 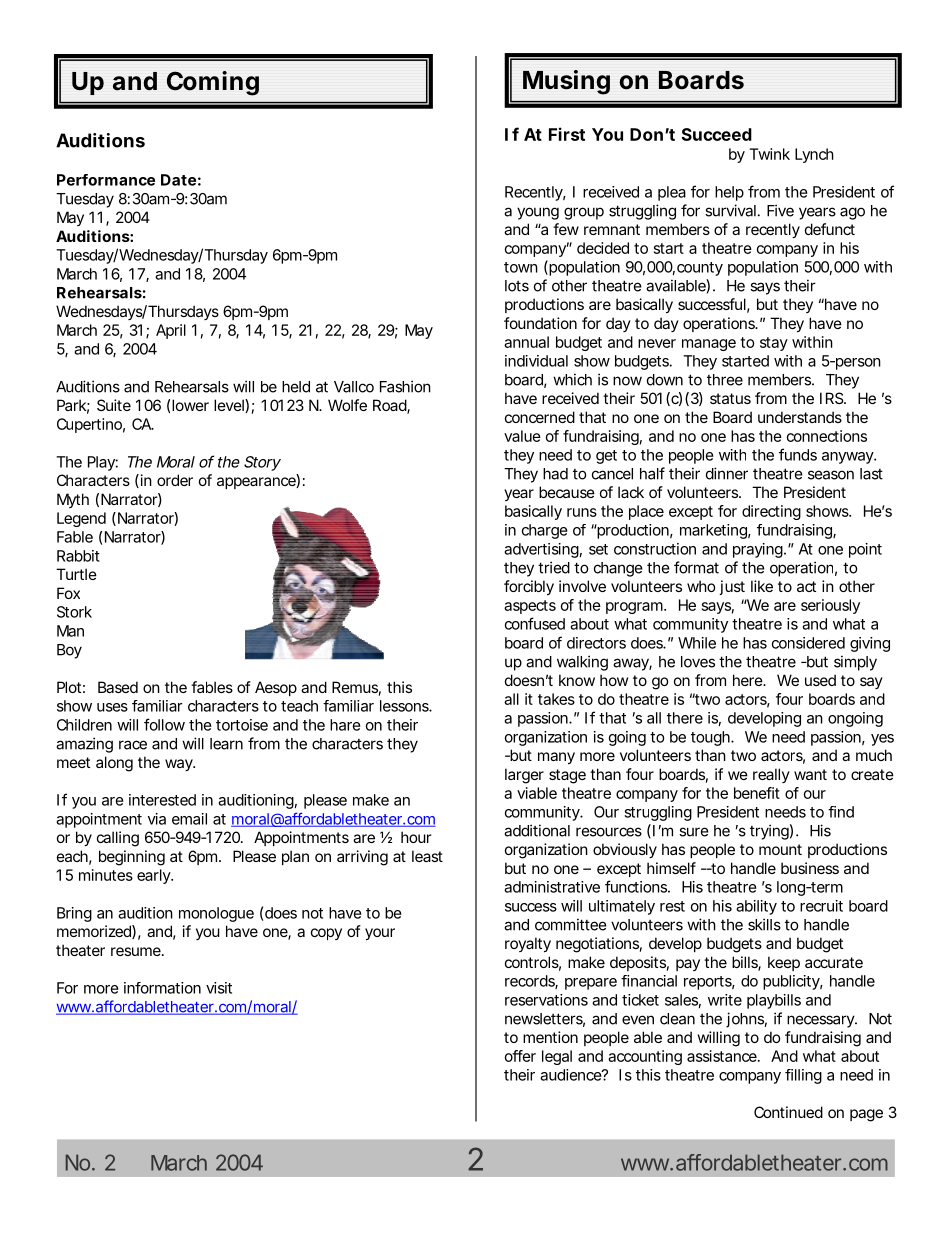 I want to click on considered, so click(x=808, y=643).
